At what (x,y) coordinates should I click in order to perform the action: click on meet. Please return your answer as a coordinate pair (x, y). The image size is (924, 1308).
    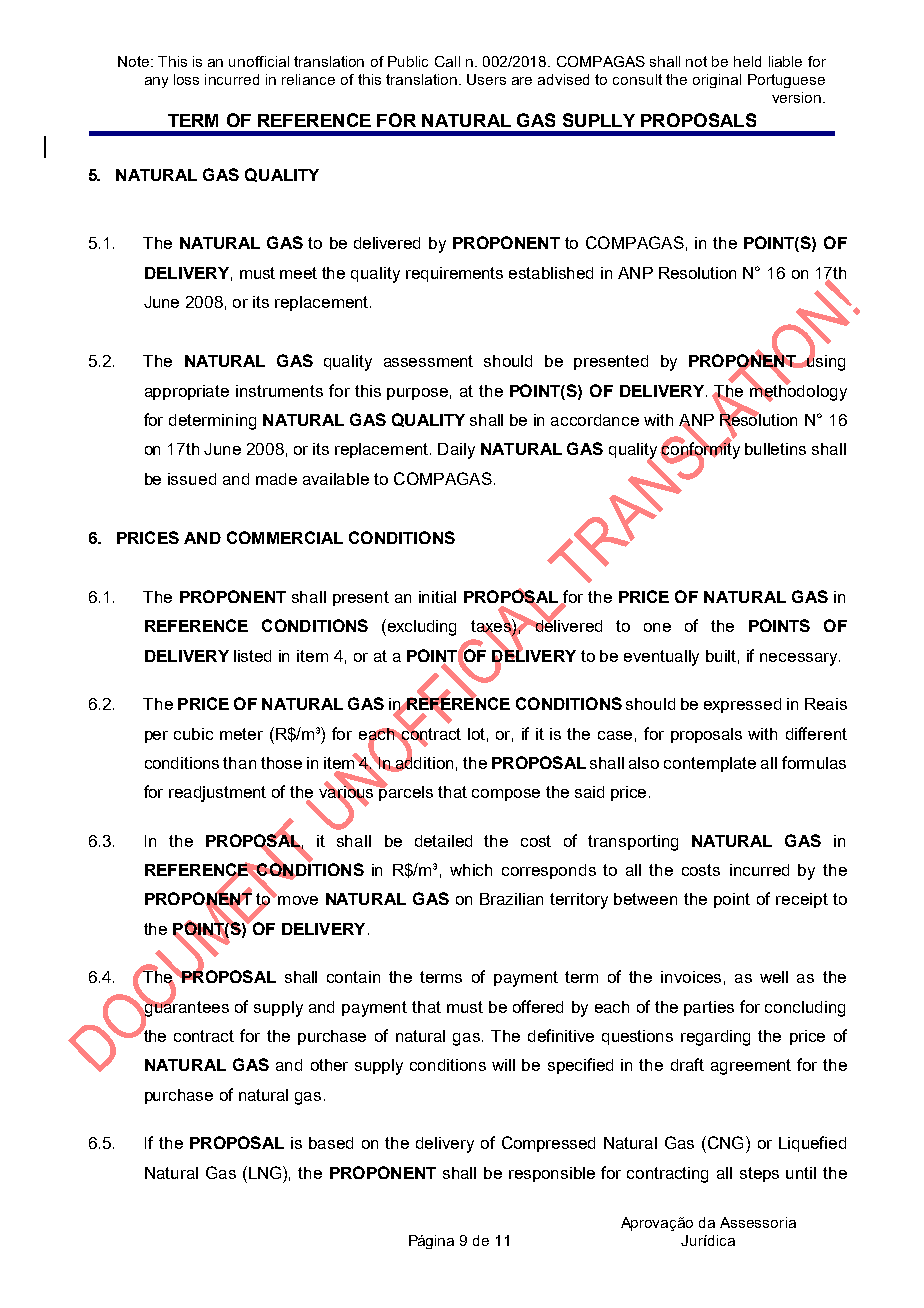
    Looking at the image, I should click on (298, 273).
